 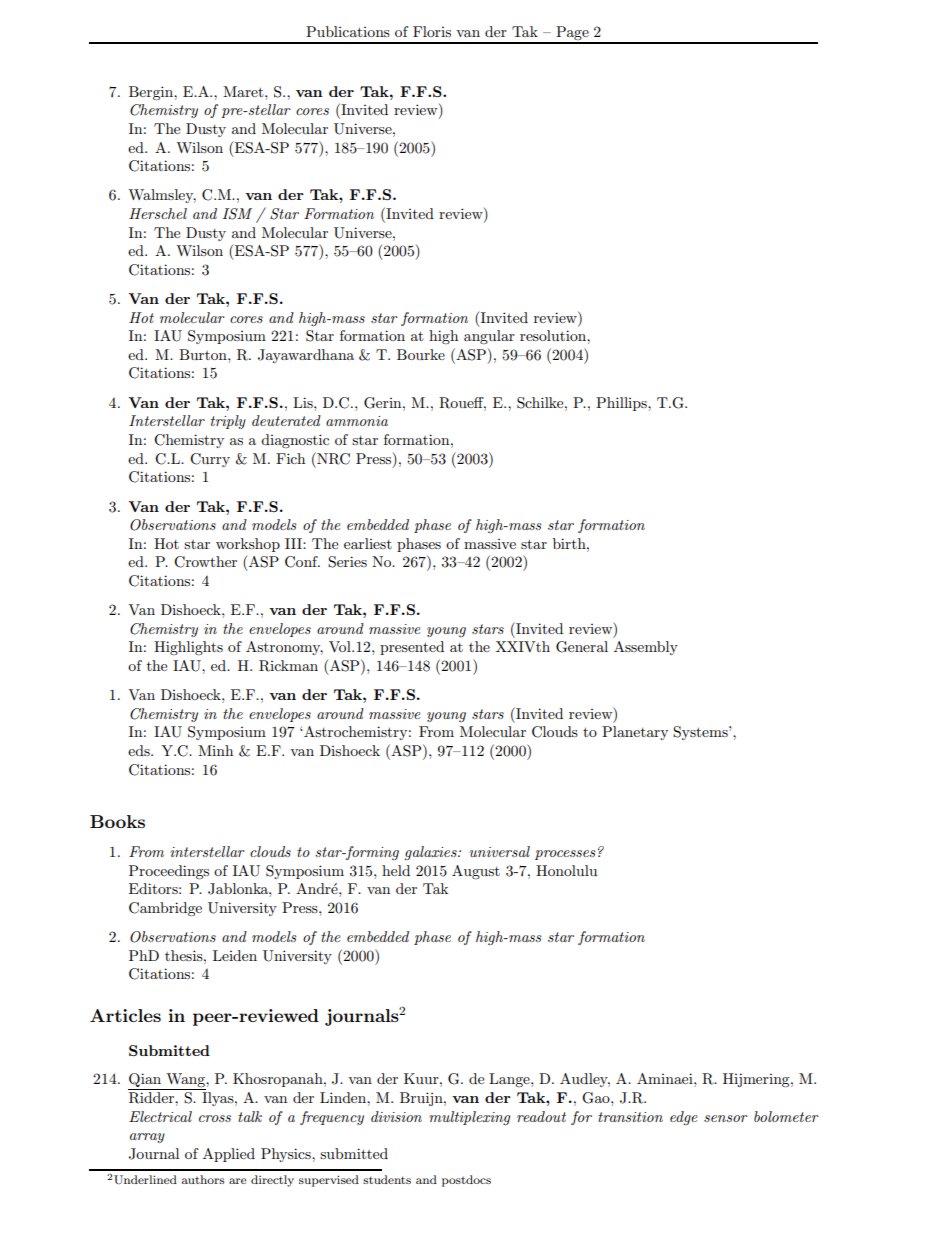 What do you see at coordinates (646, 648) in the document?
I see `Assembly` at bounding box center [646, 648].
